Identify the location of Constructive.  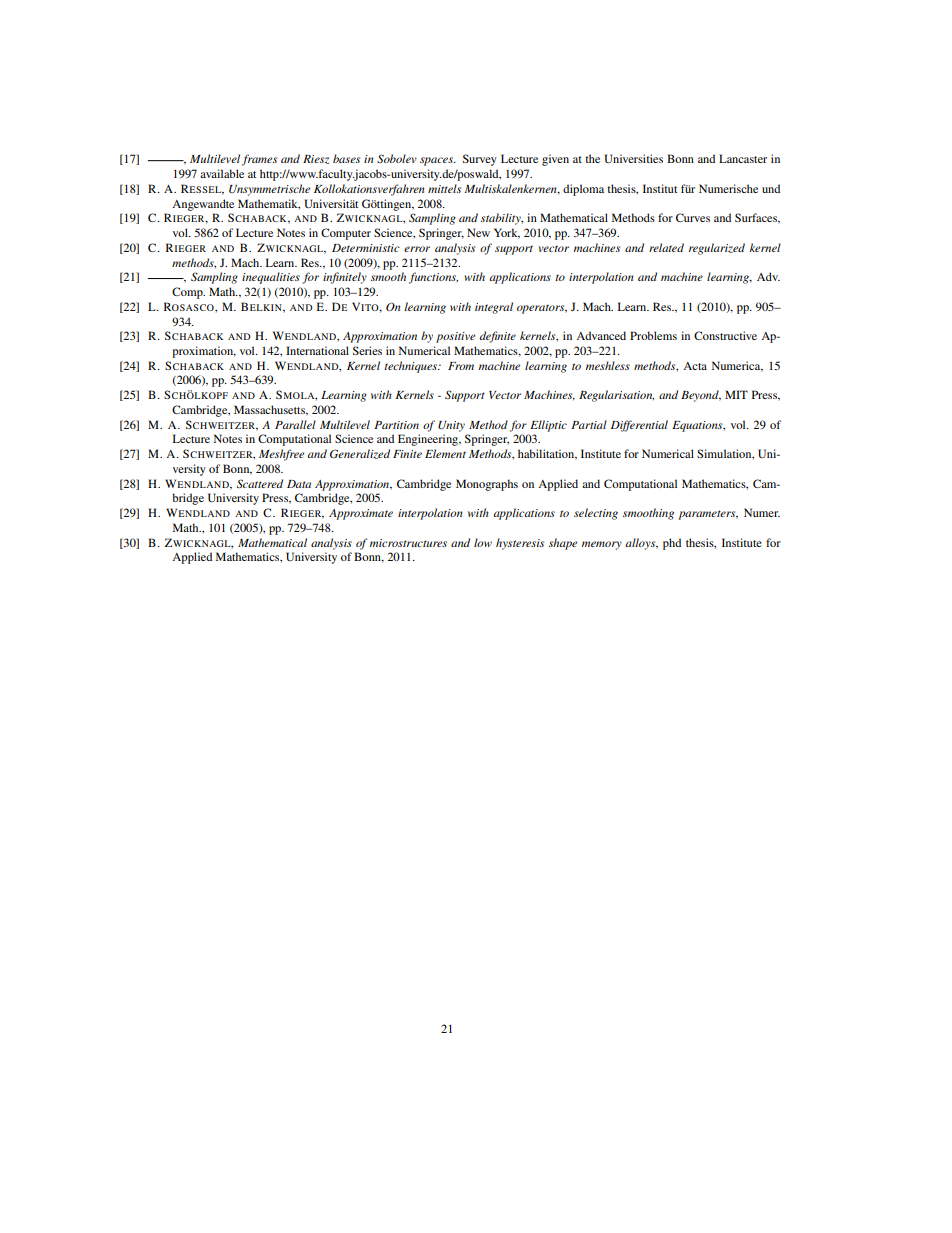
(725, 335).
